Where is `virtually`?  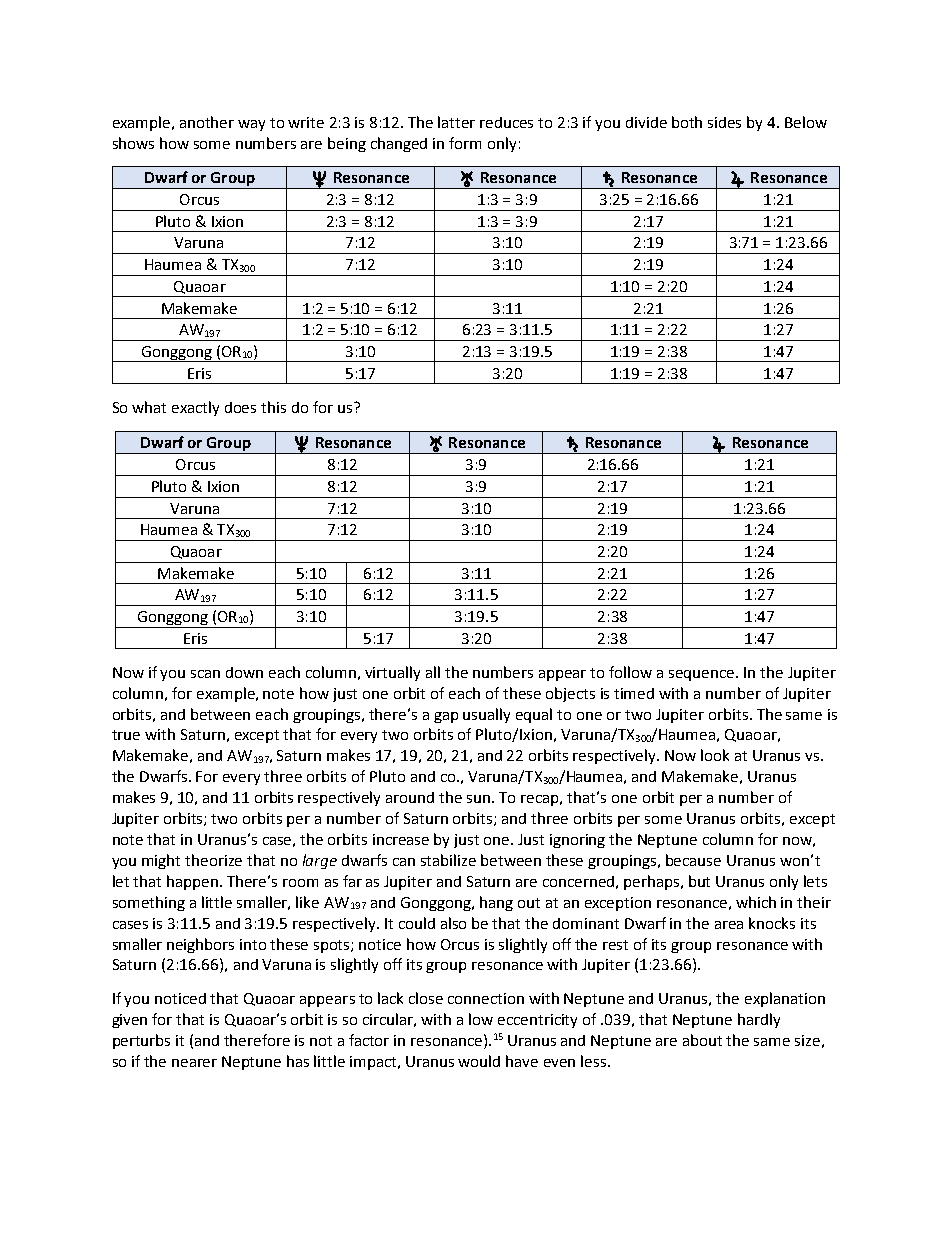
virtually is located at coordinates (392, 673).
